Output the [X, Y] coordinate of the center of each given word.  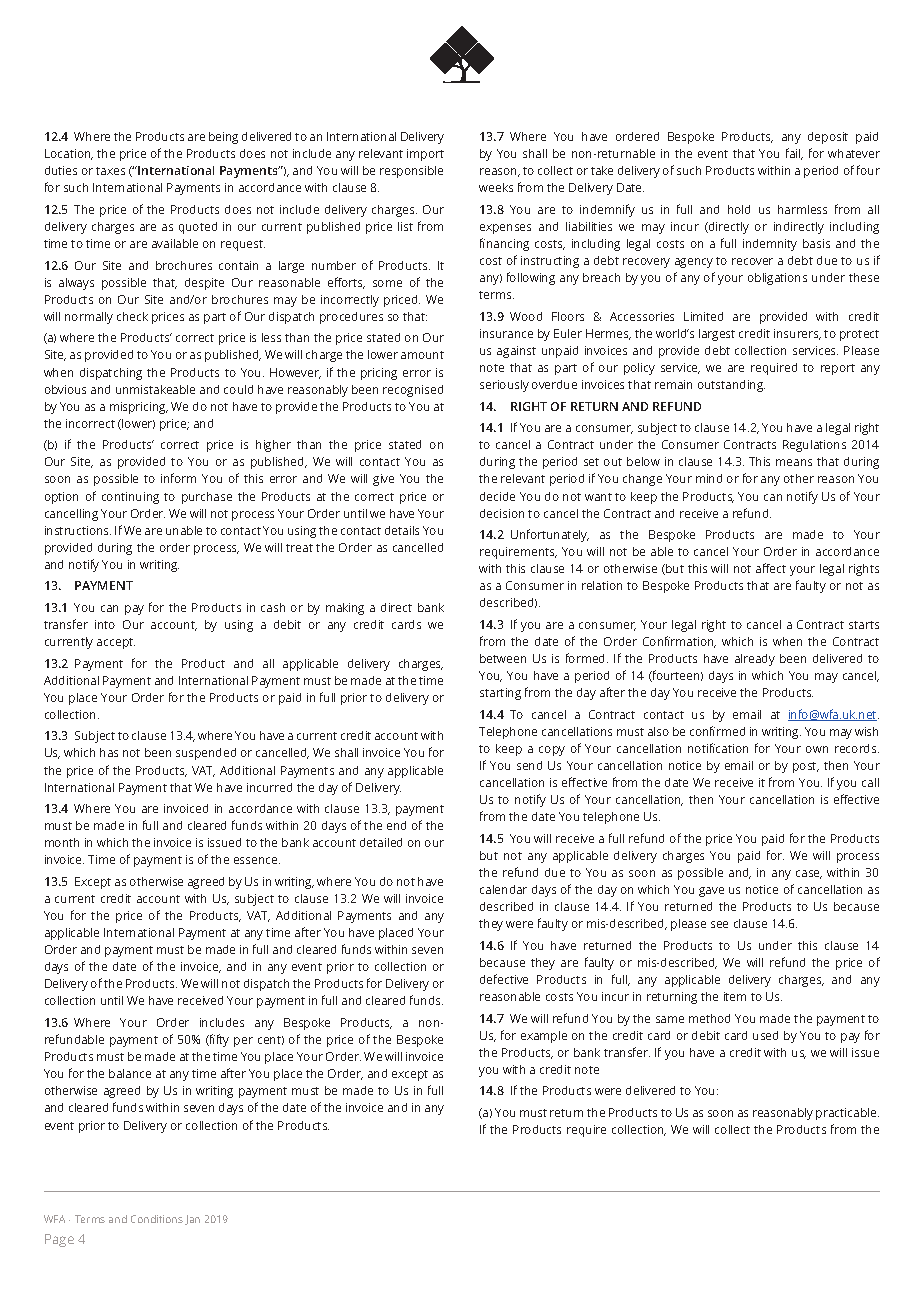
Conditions [157, 1219]
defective [504, 979]
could [238, 389]
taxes [110, 171]
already [755, 660]
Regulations [814, 446]
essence [257, 860]
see [719, 924]
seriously [504, 386]
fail [794, 154]
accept [116, 643]
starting [500, 694]
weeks [496, 187]
